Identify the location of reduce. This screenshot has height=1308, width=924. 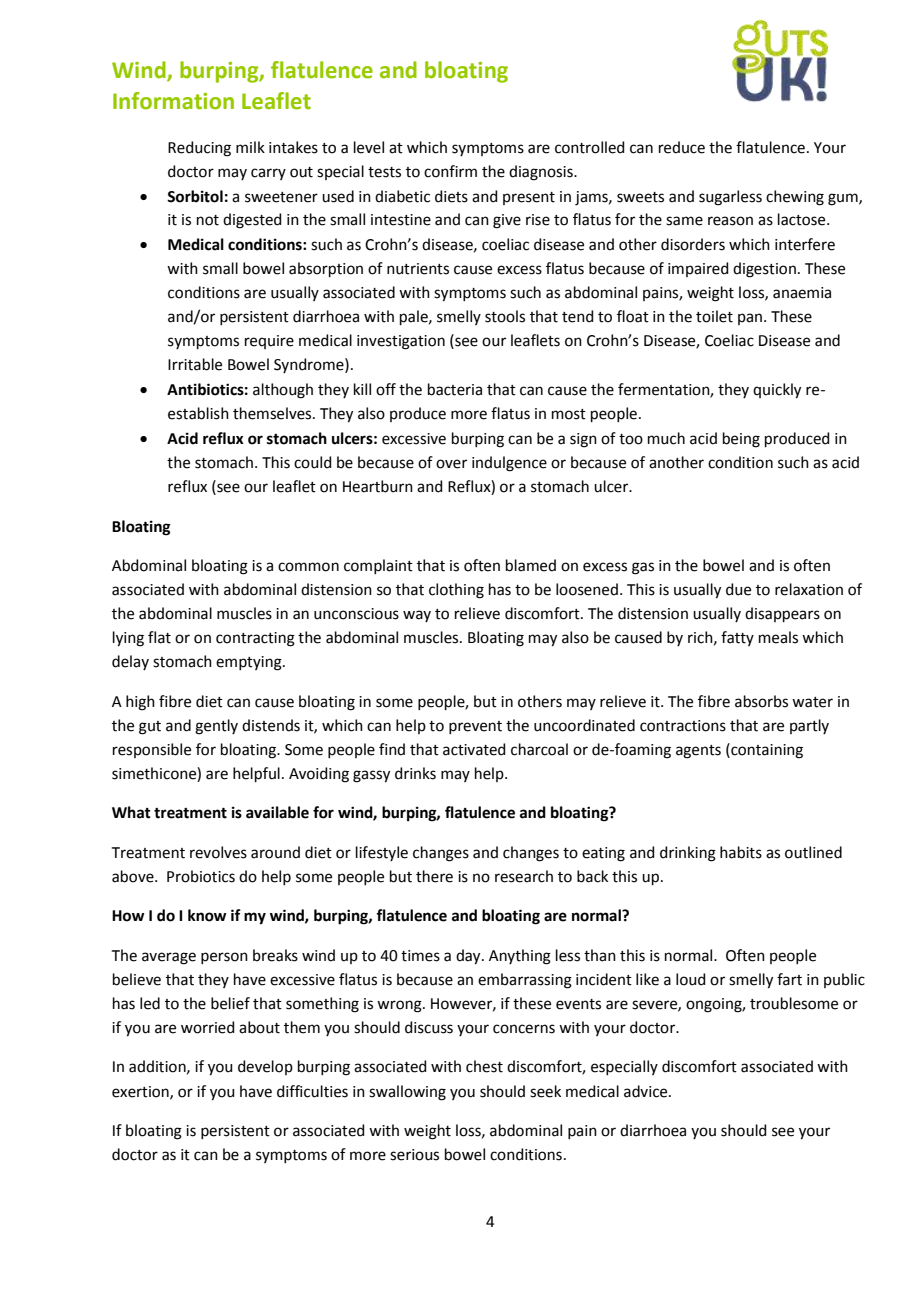
(682, 147).
